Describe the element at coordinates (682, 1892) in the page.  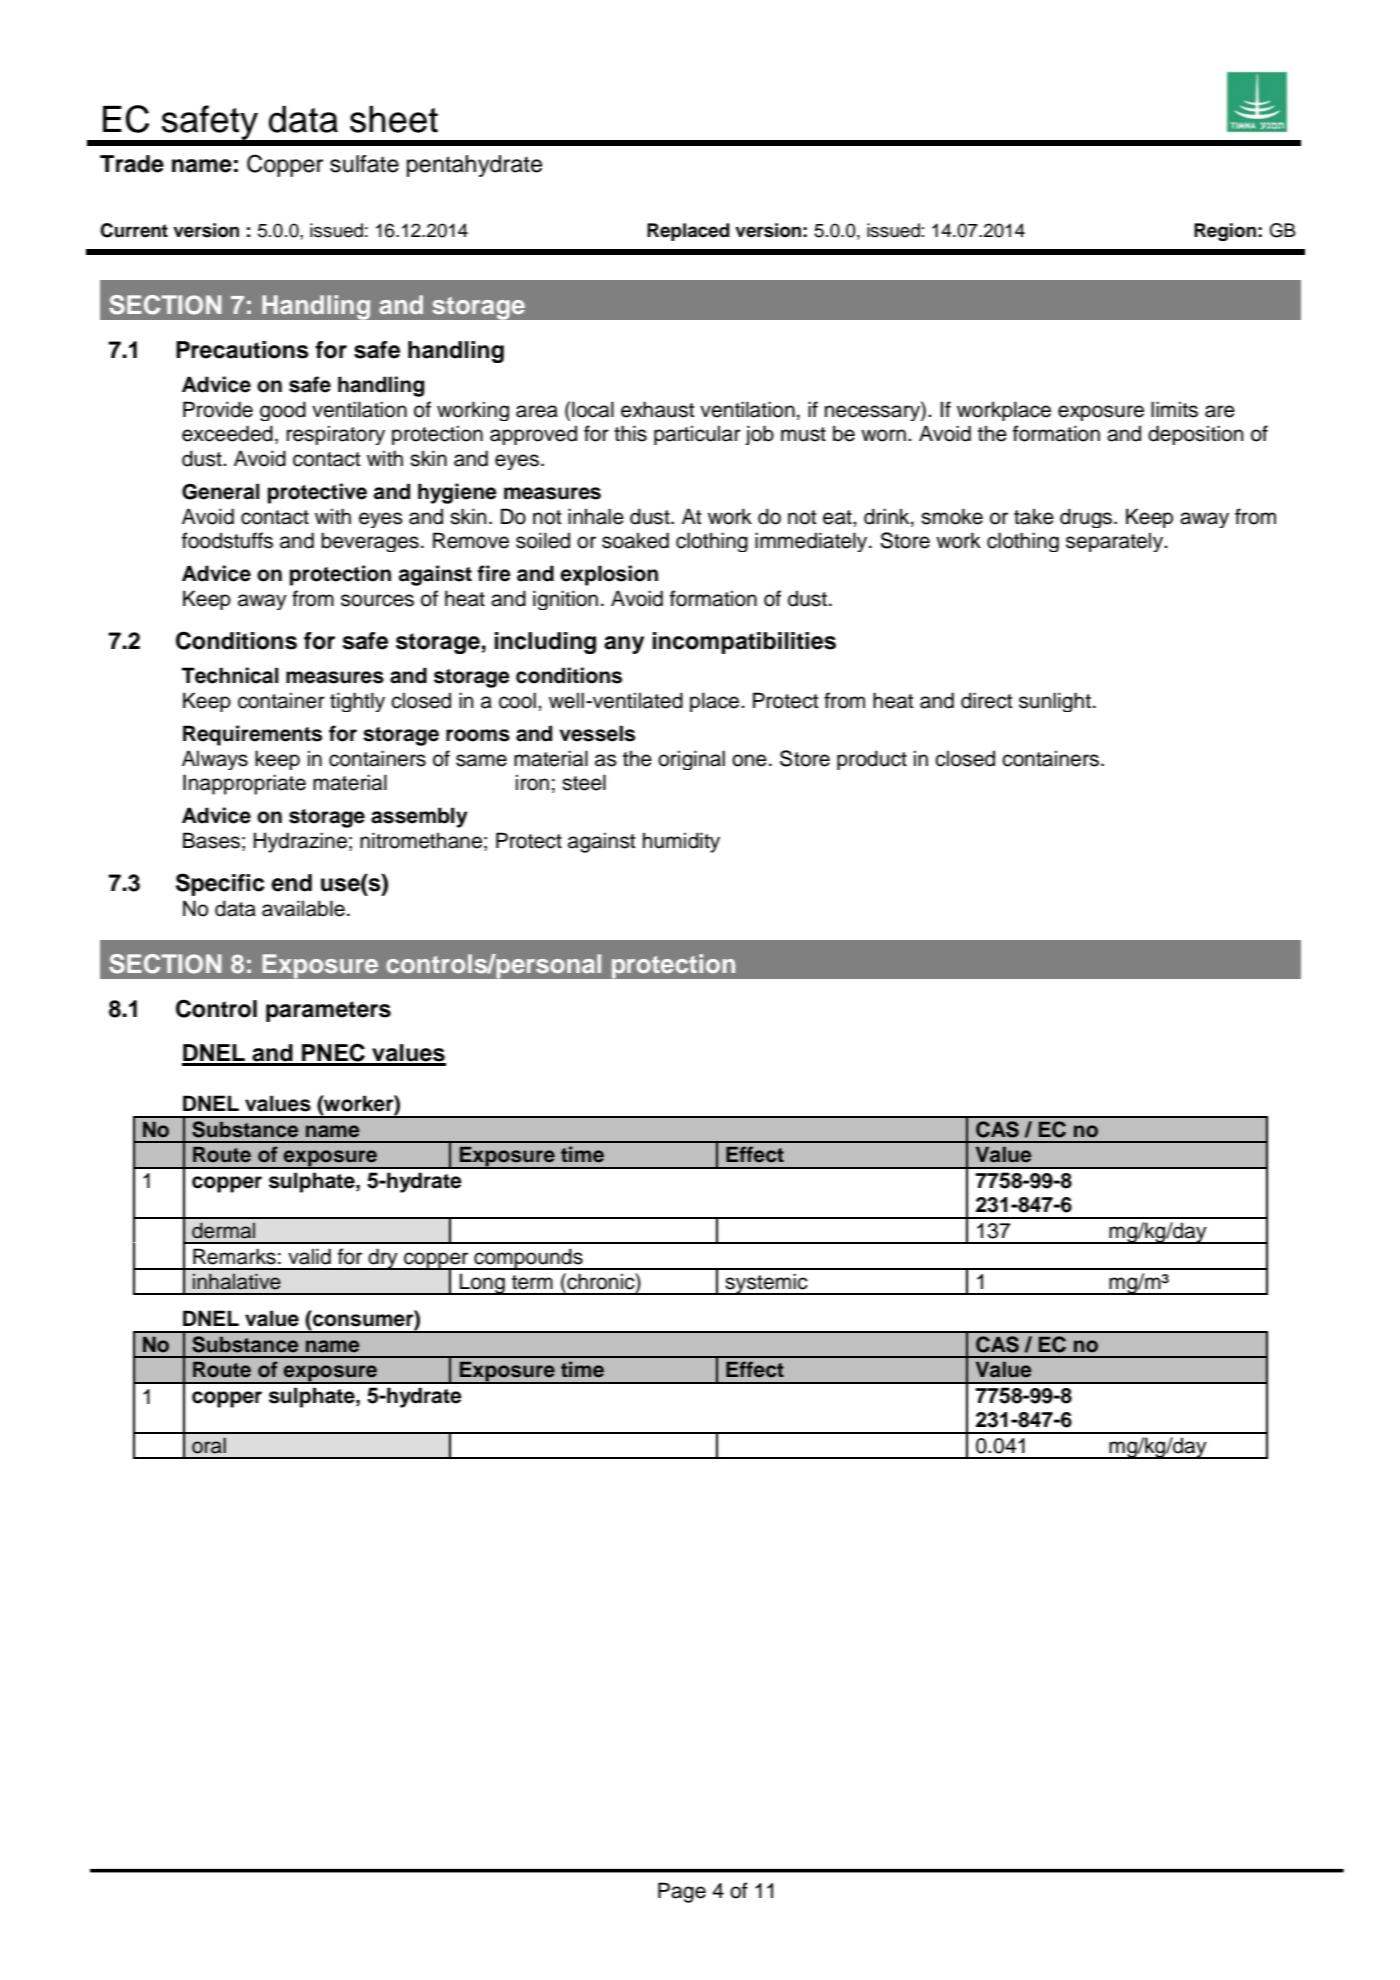
I see `Page` at that location.
